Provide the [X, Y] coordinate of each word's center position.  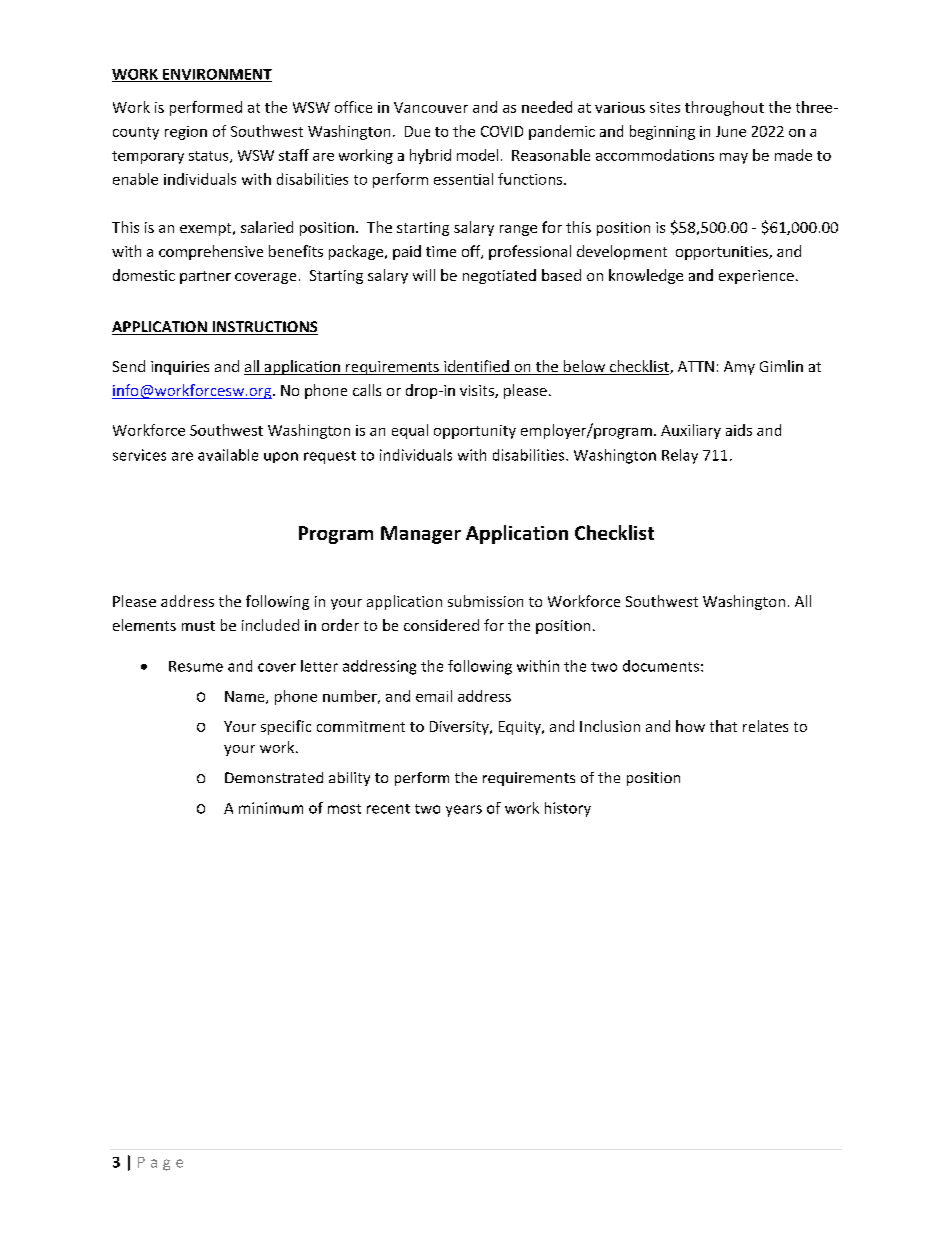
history [568, 809]
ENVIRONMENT [216, 75]
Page [160, 1164]
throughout [724, 108]
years [464, 811]
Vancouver [431, 107]
